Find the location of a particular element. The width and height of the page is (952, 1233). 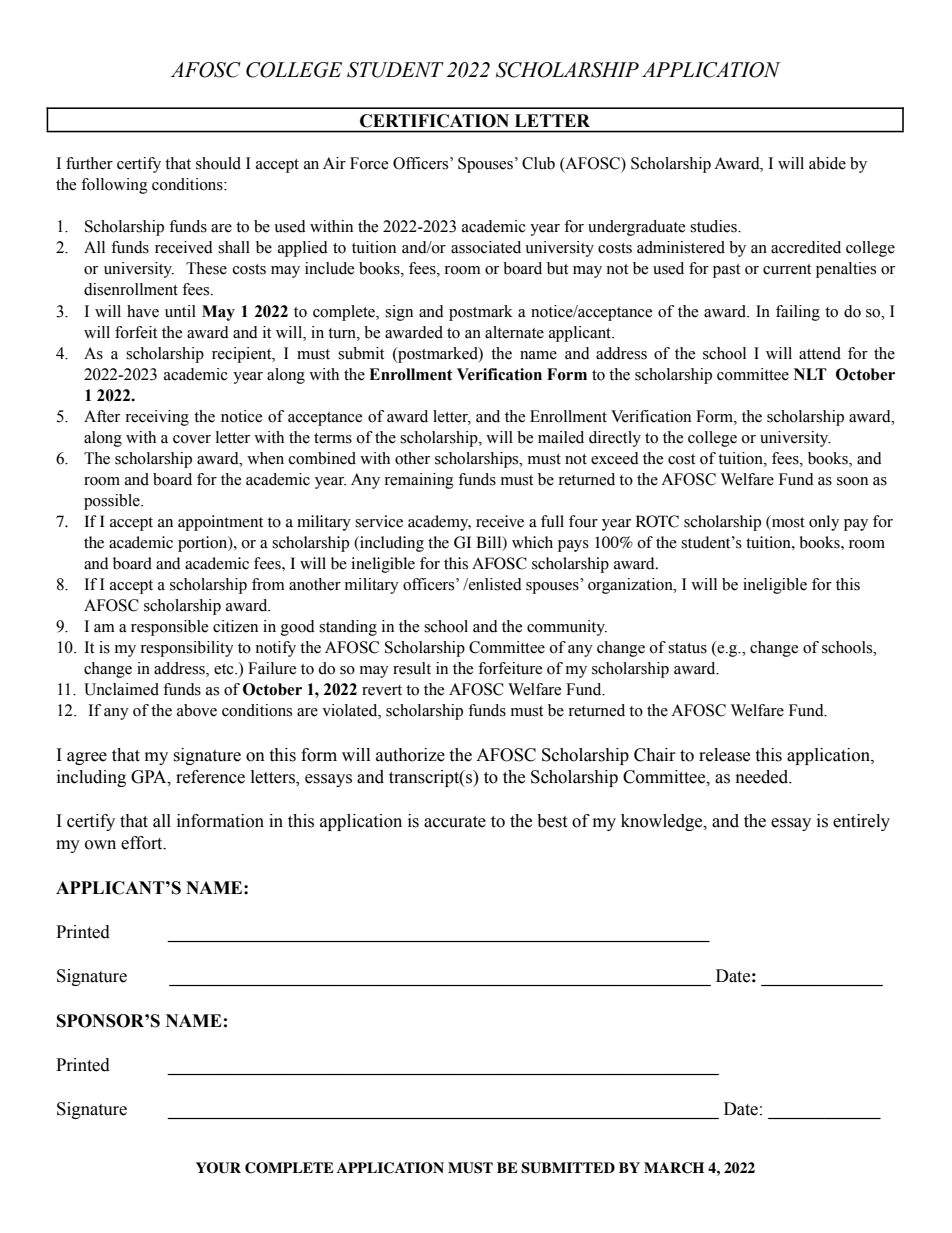

most is located at coordinates (787, 522).
